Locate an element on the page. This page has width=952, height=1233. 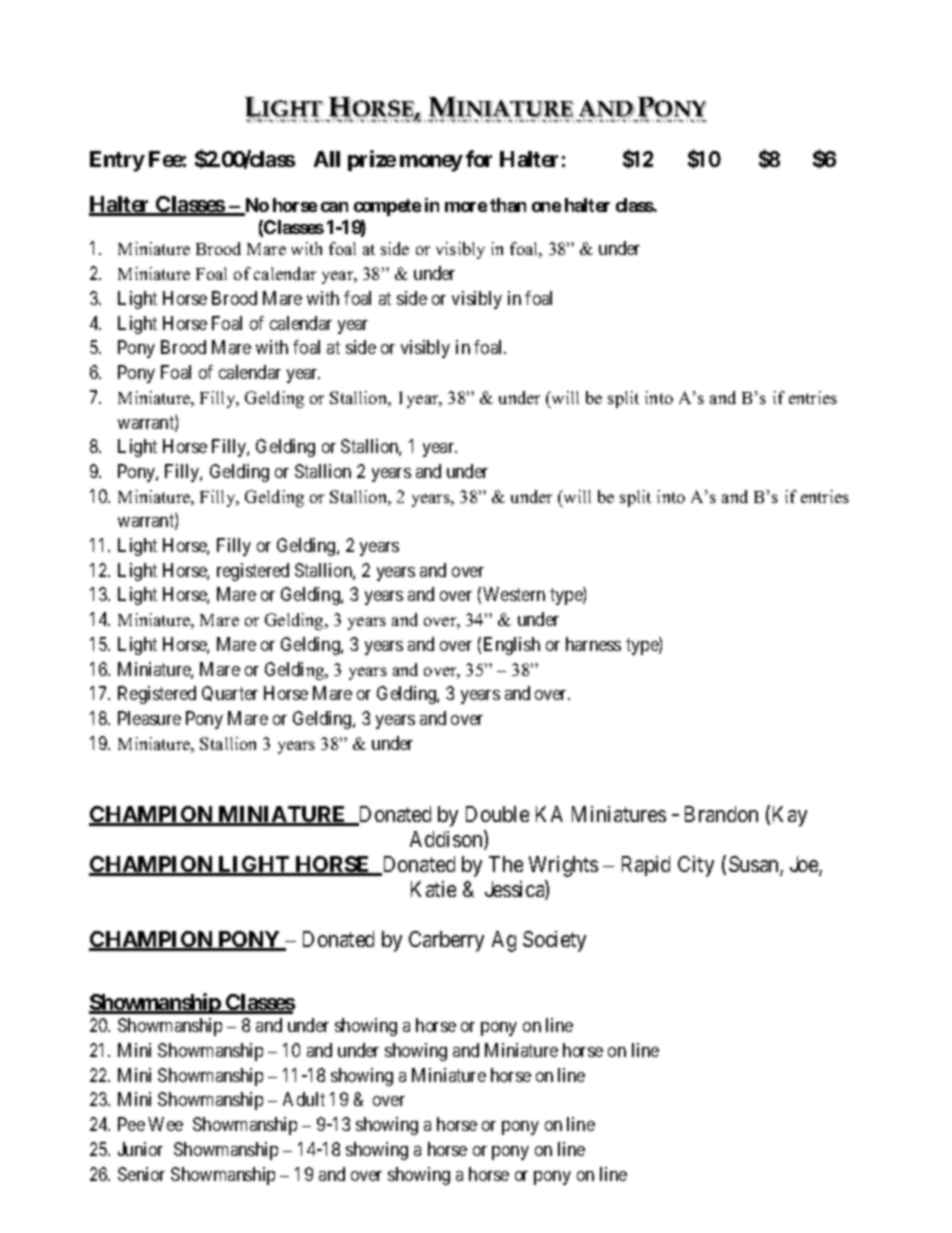
Western is located at coordinates (514, 594).
